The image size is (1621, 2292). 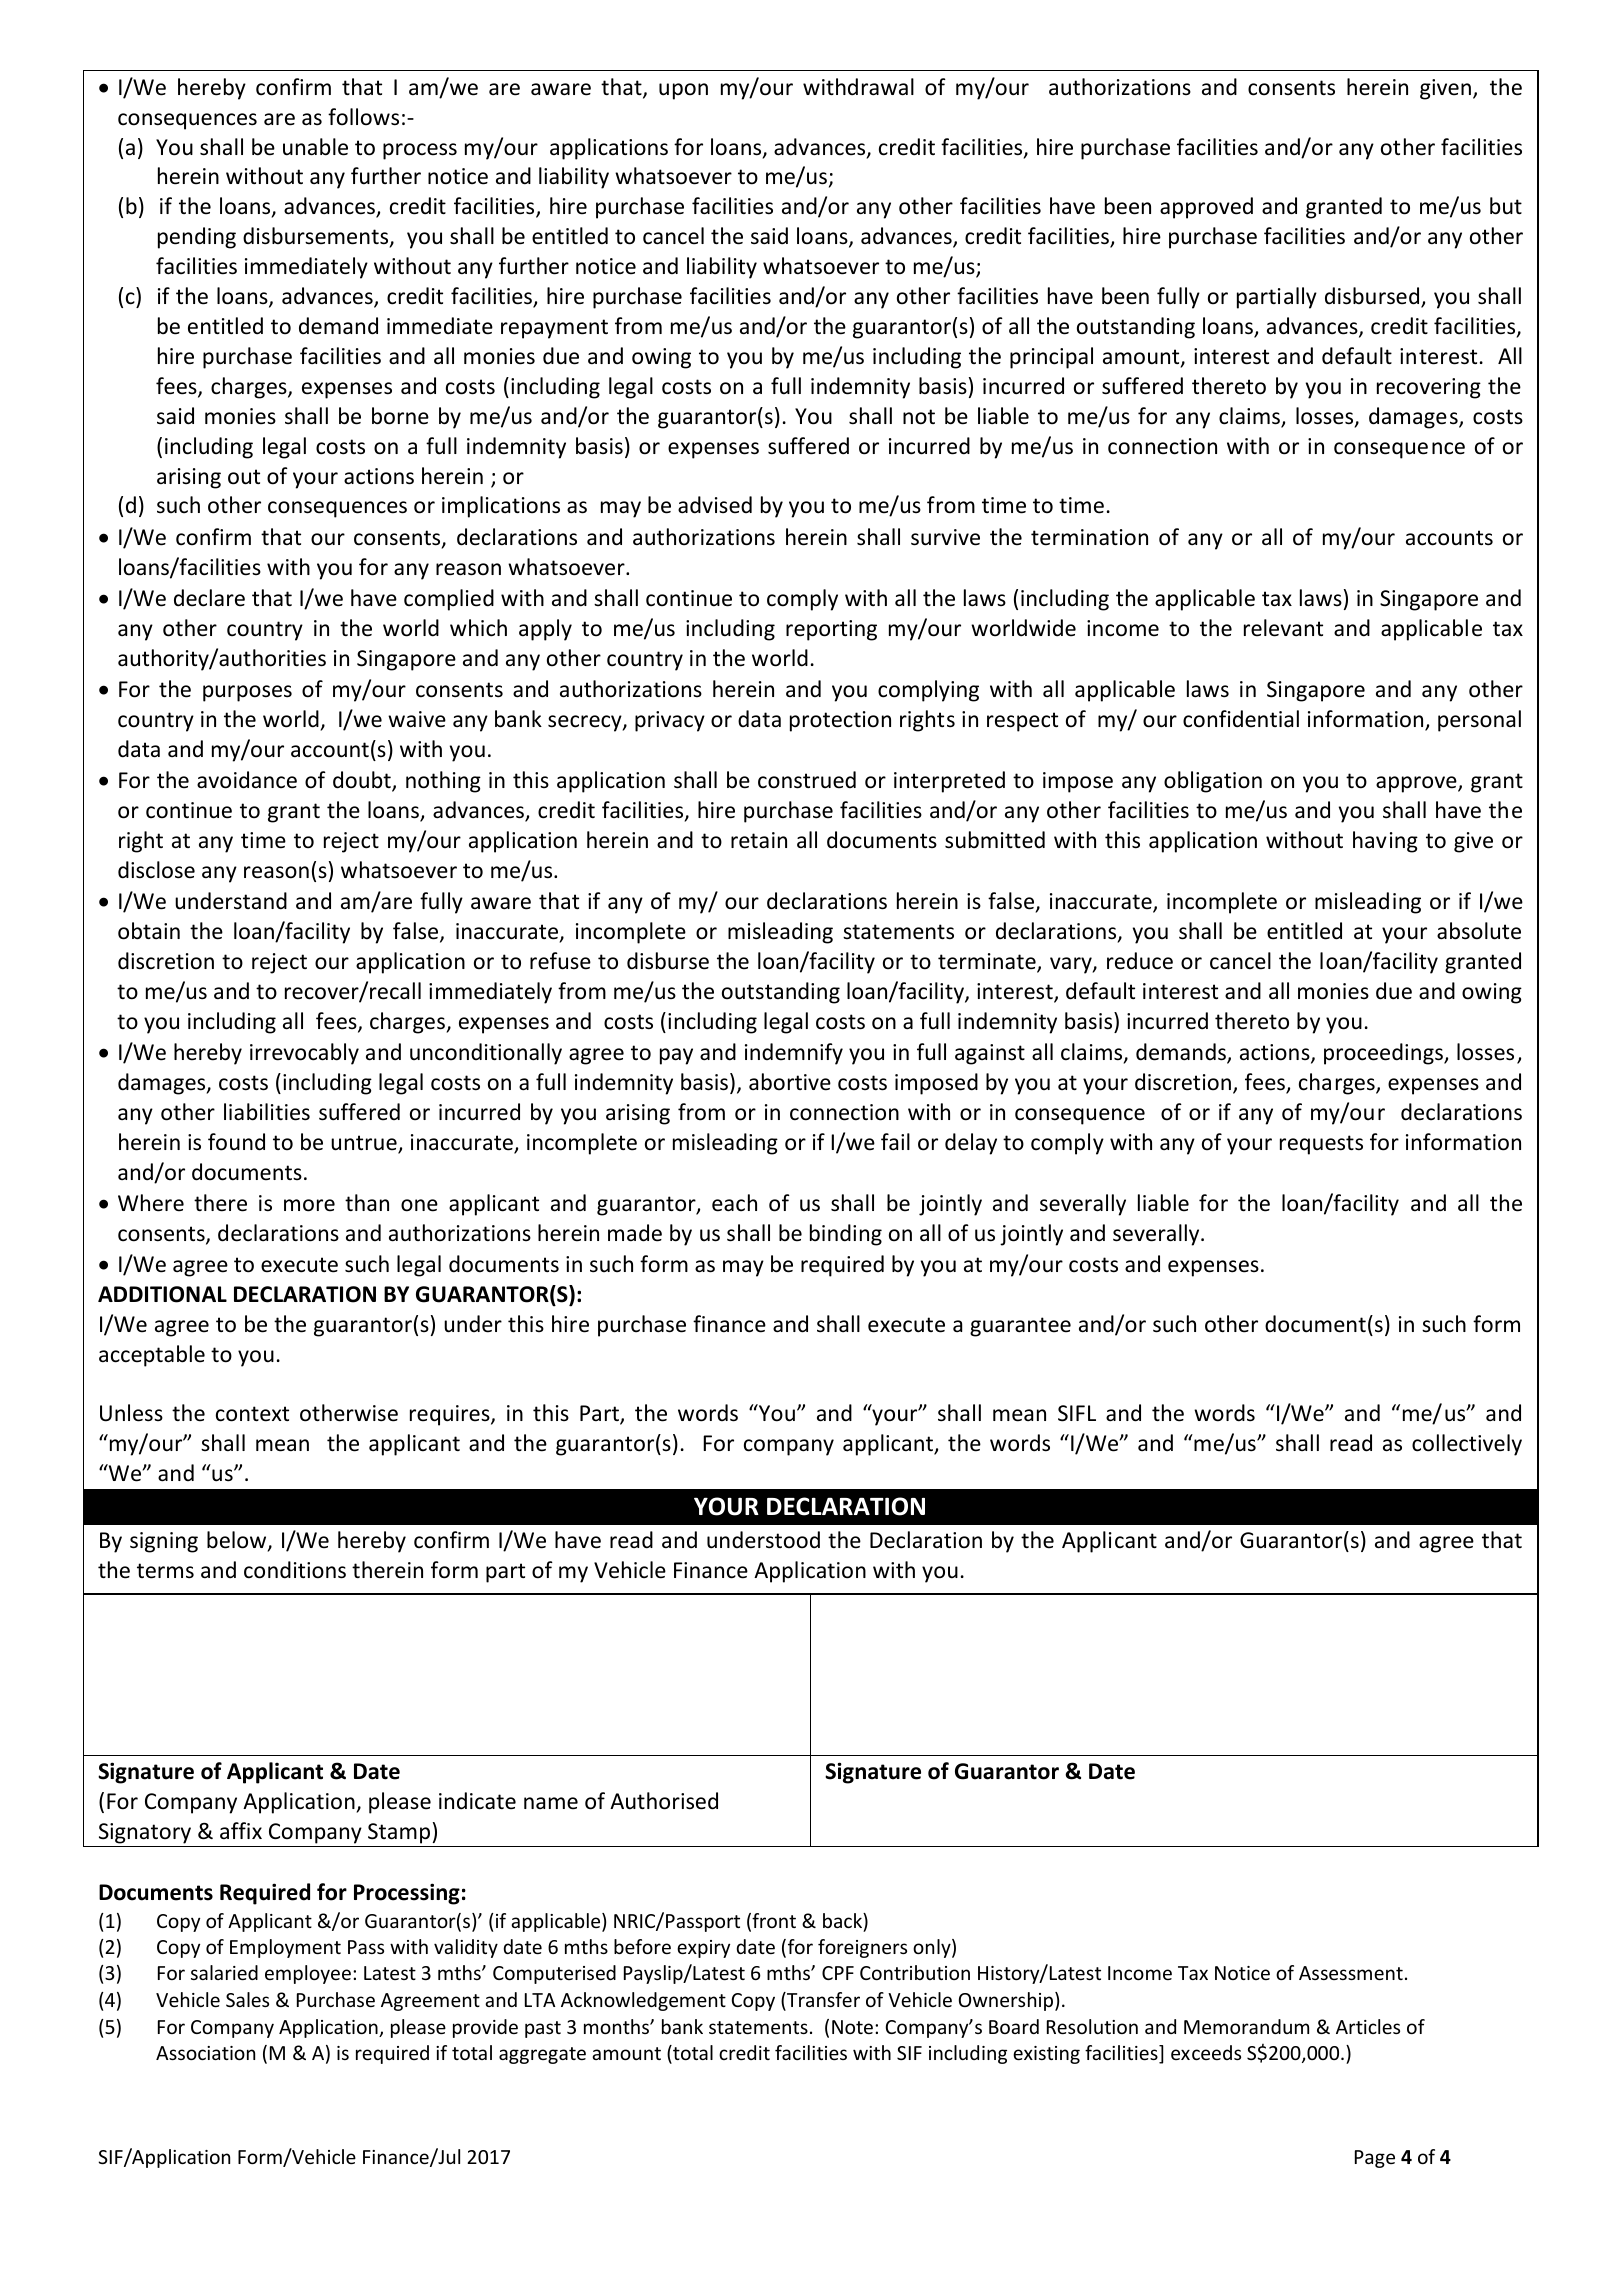 I want to click on conditions, so click(x=295, y=1570).
